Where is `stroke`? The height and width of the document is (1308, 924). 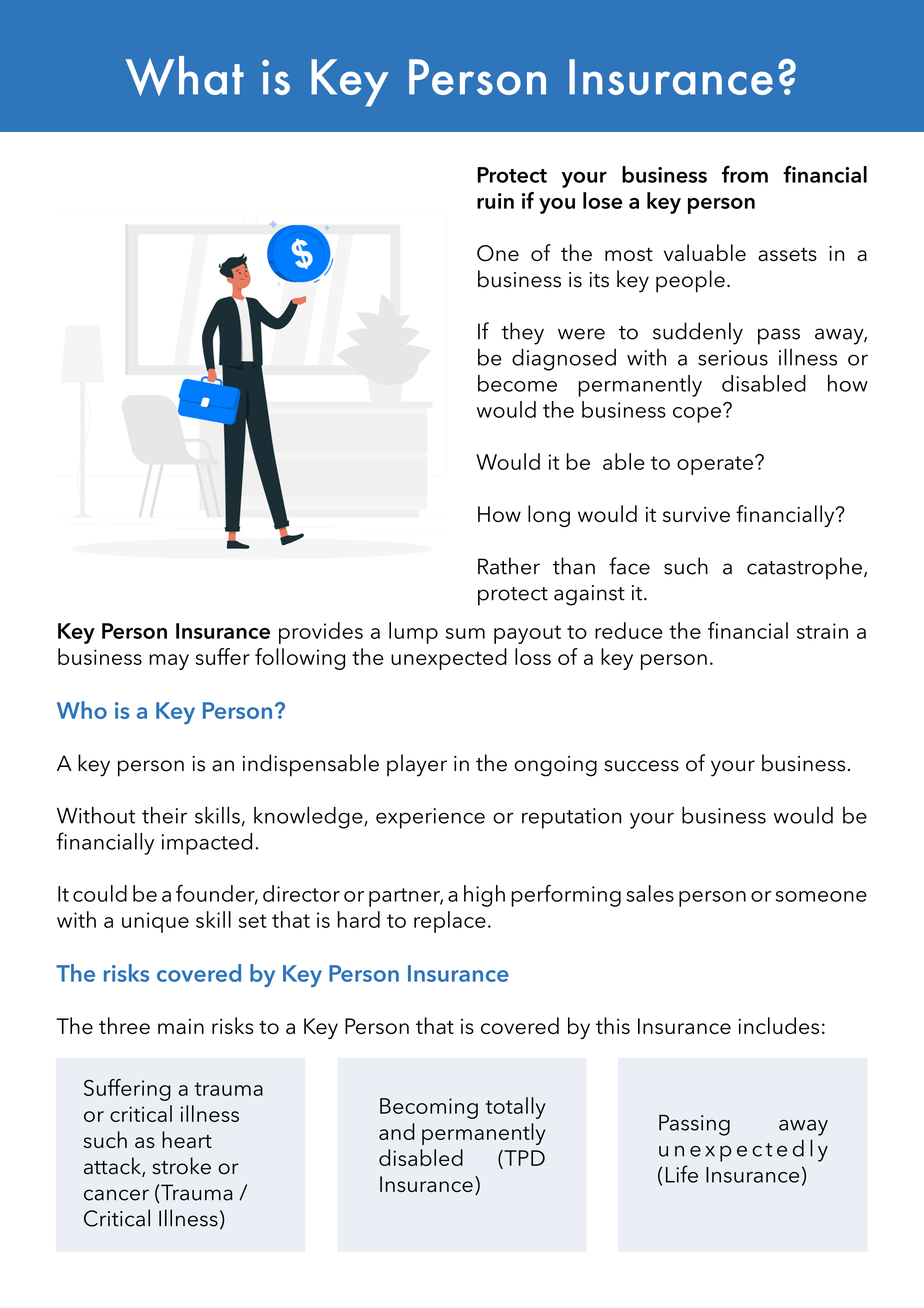 stroke is located at coordinates (181, 1166).
